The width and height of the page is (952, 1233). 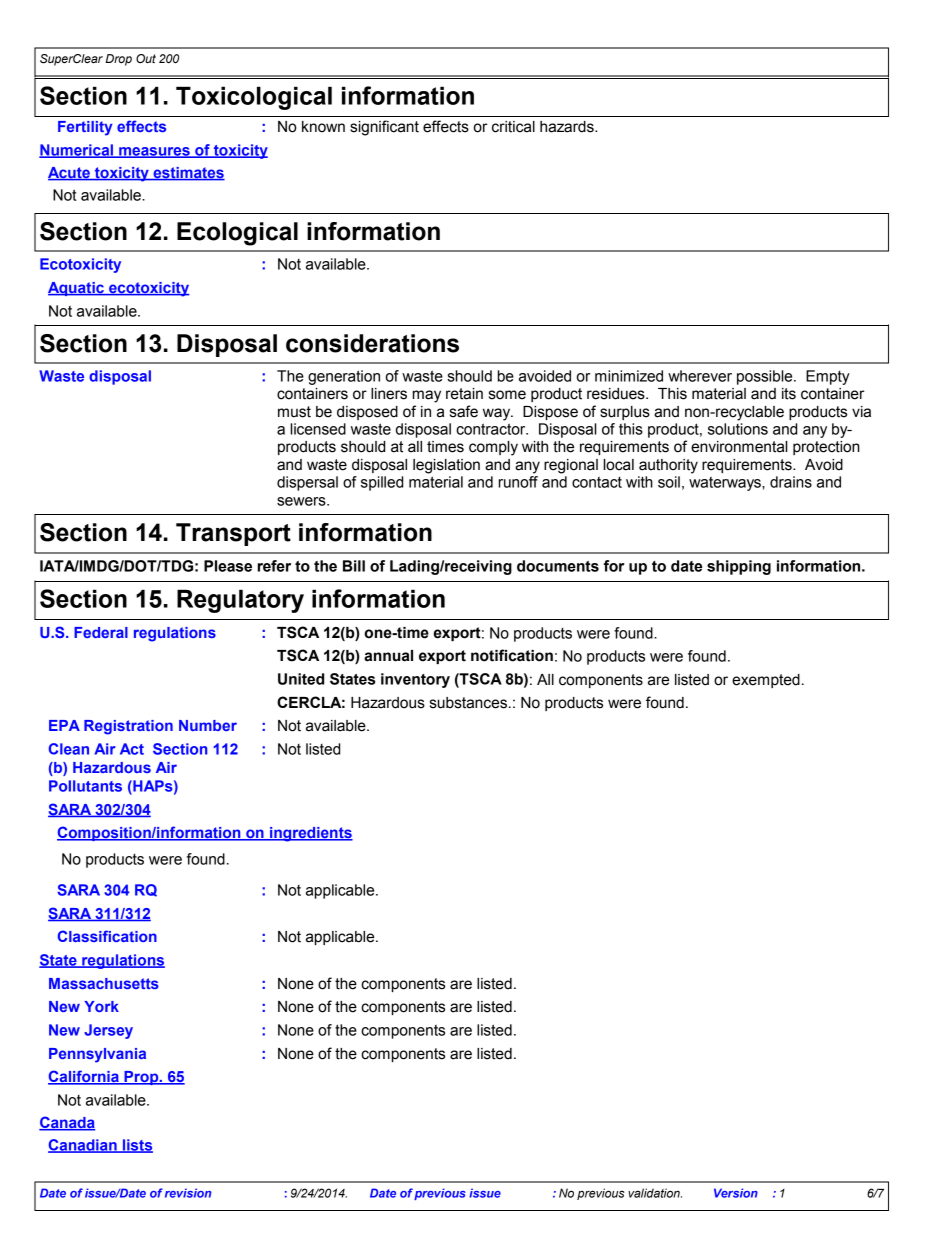 I want to click on substances, so click(x=468, y=703).
